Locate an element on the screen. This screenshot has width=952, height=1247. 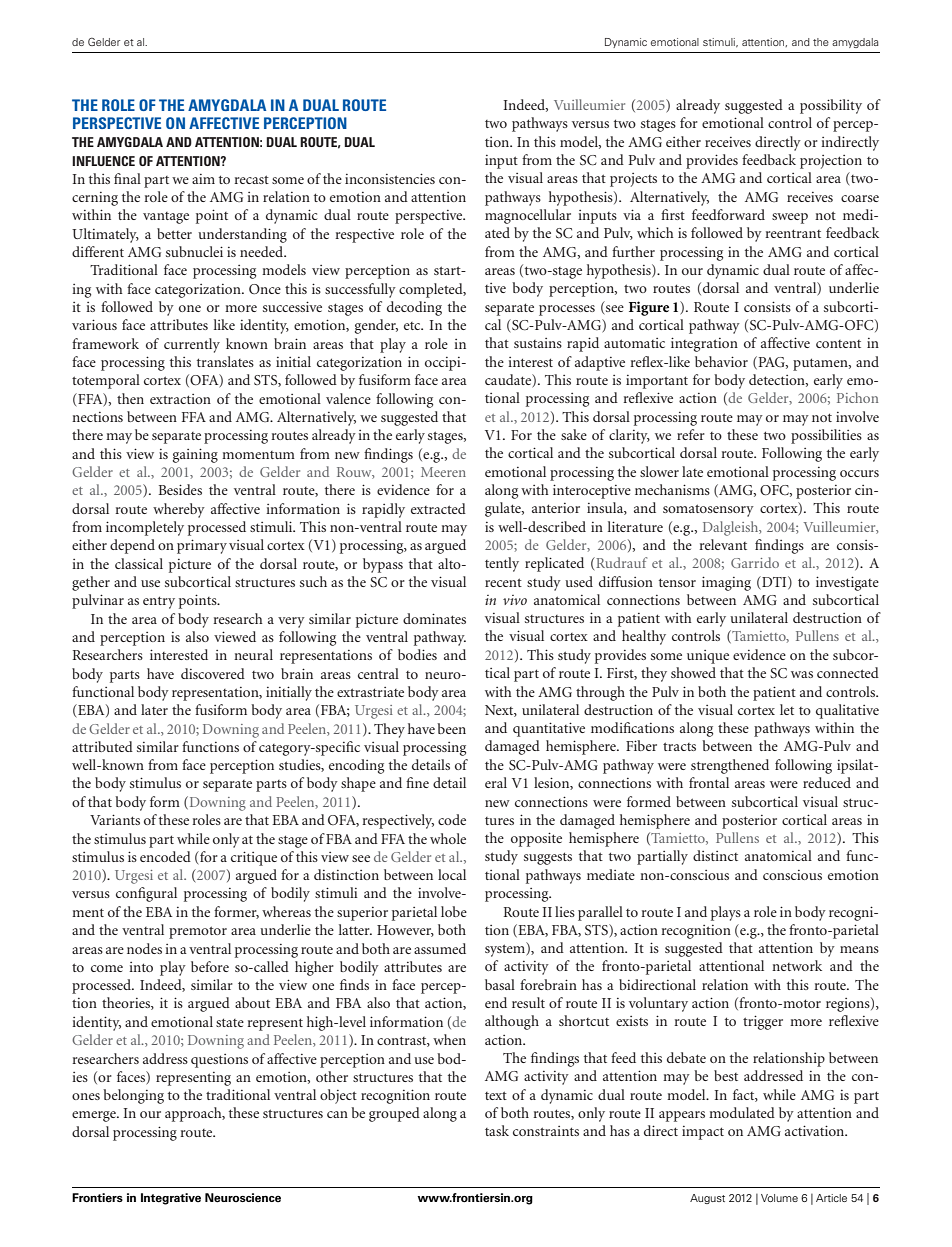
projects is located at coordinates (633, 180).
